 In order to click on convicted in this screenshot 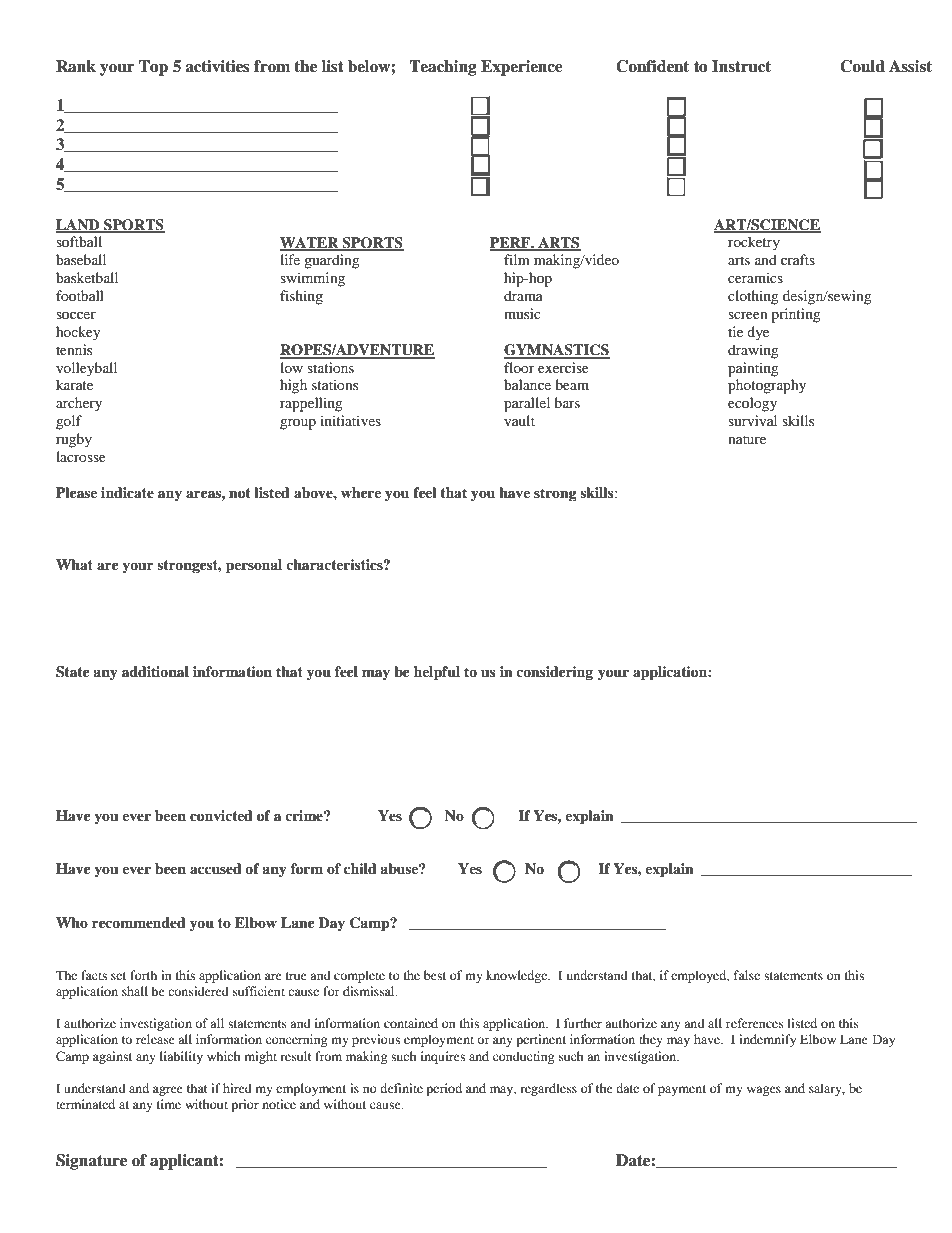, I will do `click(221, 816)`.
